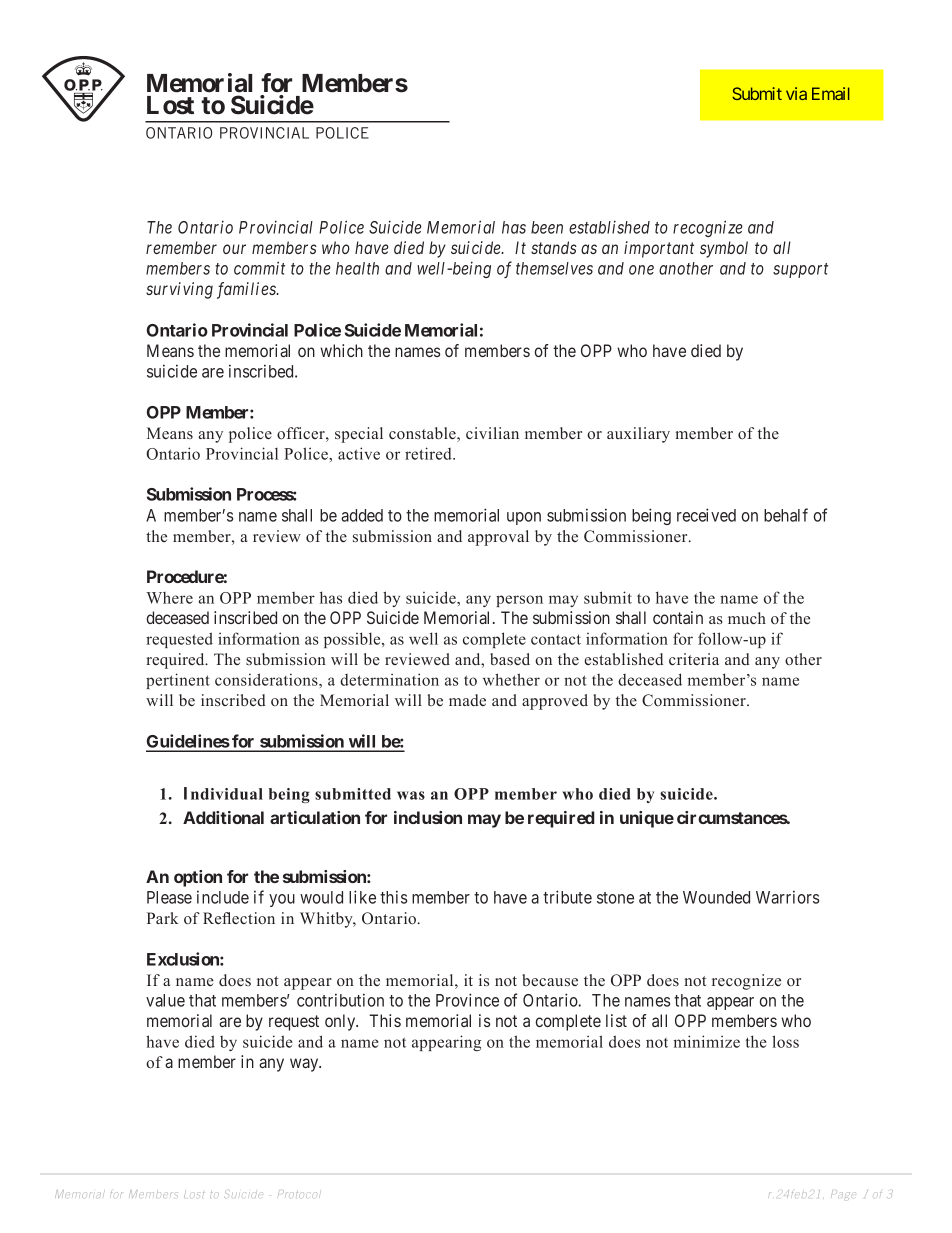  What do you see at coordinates (567, 897) in the page?
I see `tribute` at bounding box center [567, 897].
